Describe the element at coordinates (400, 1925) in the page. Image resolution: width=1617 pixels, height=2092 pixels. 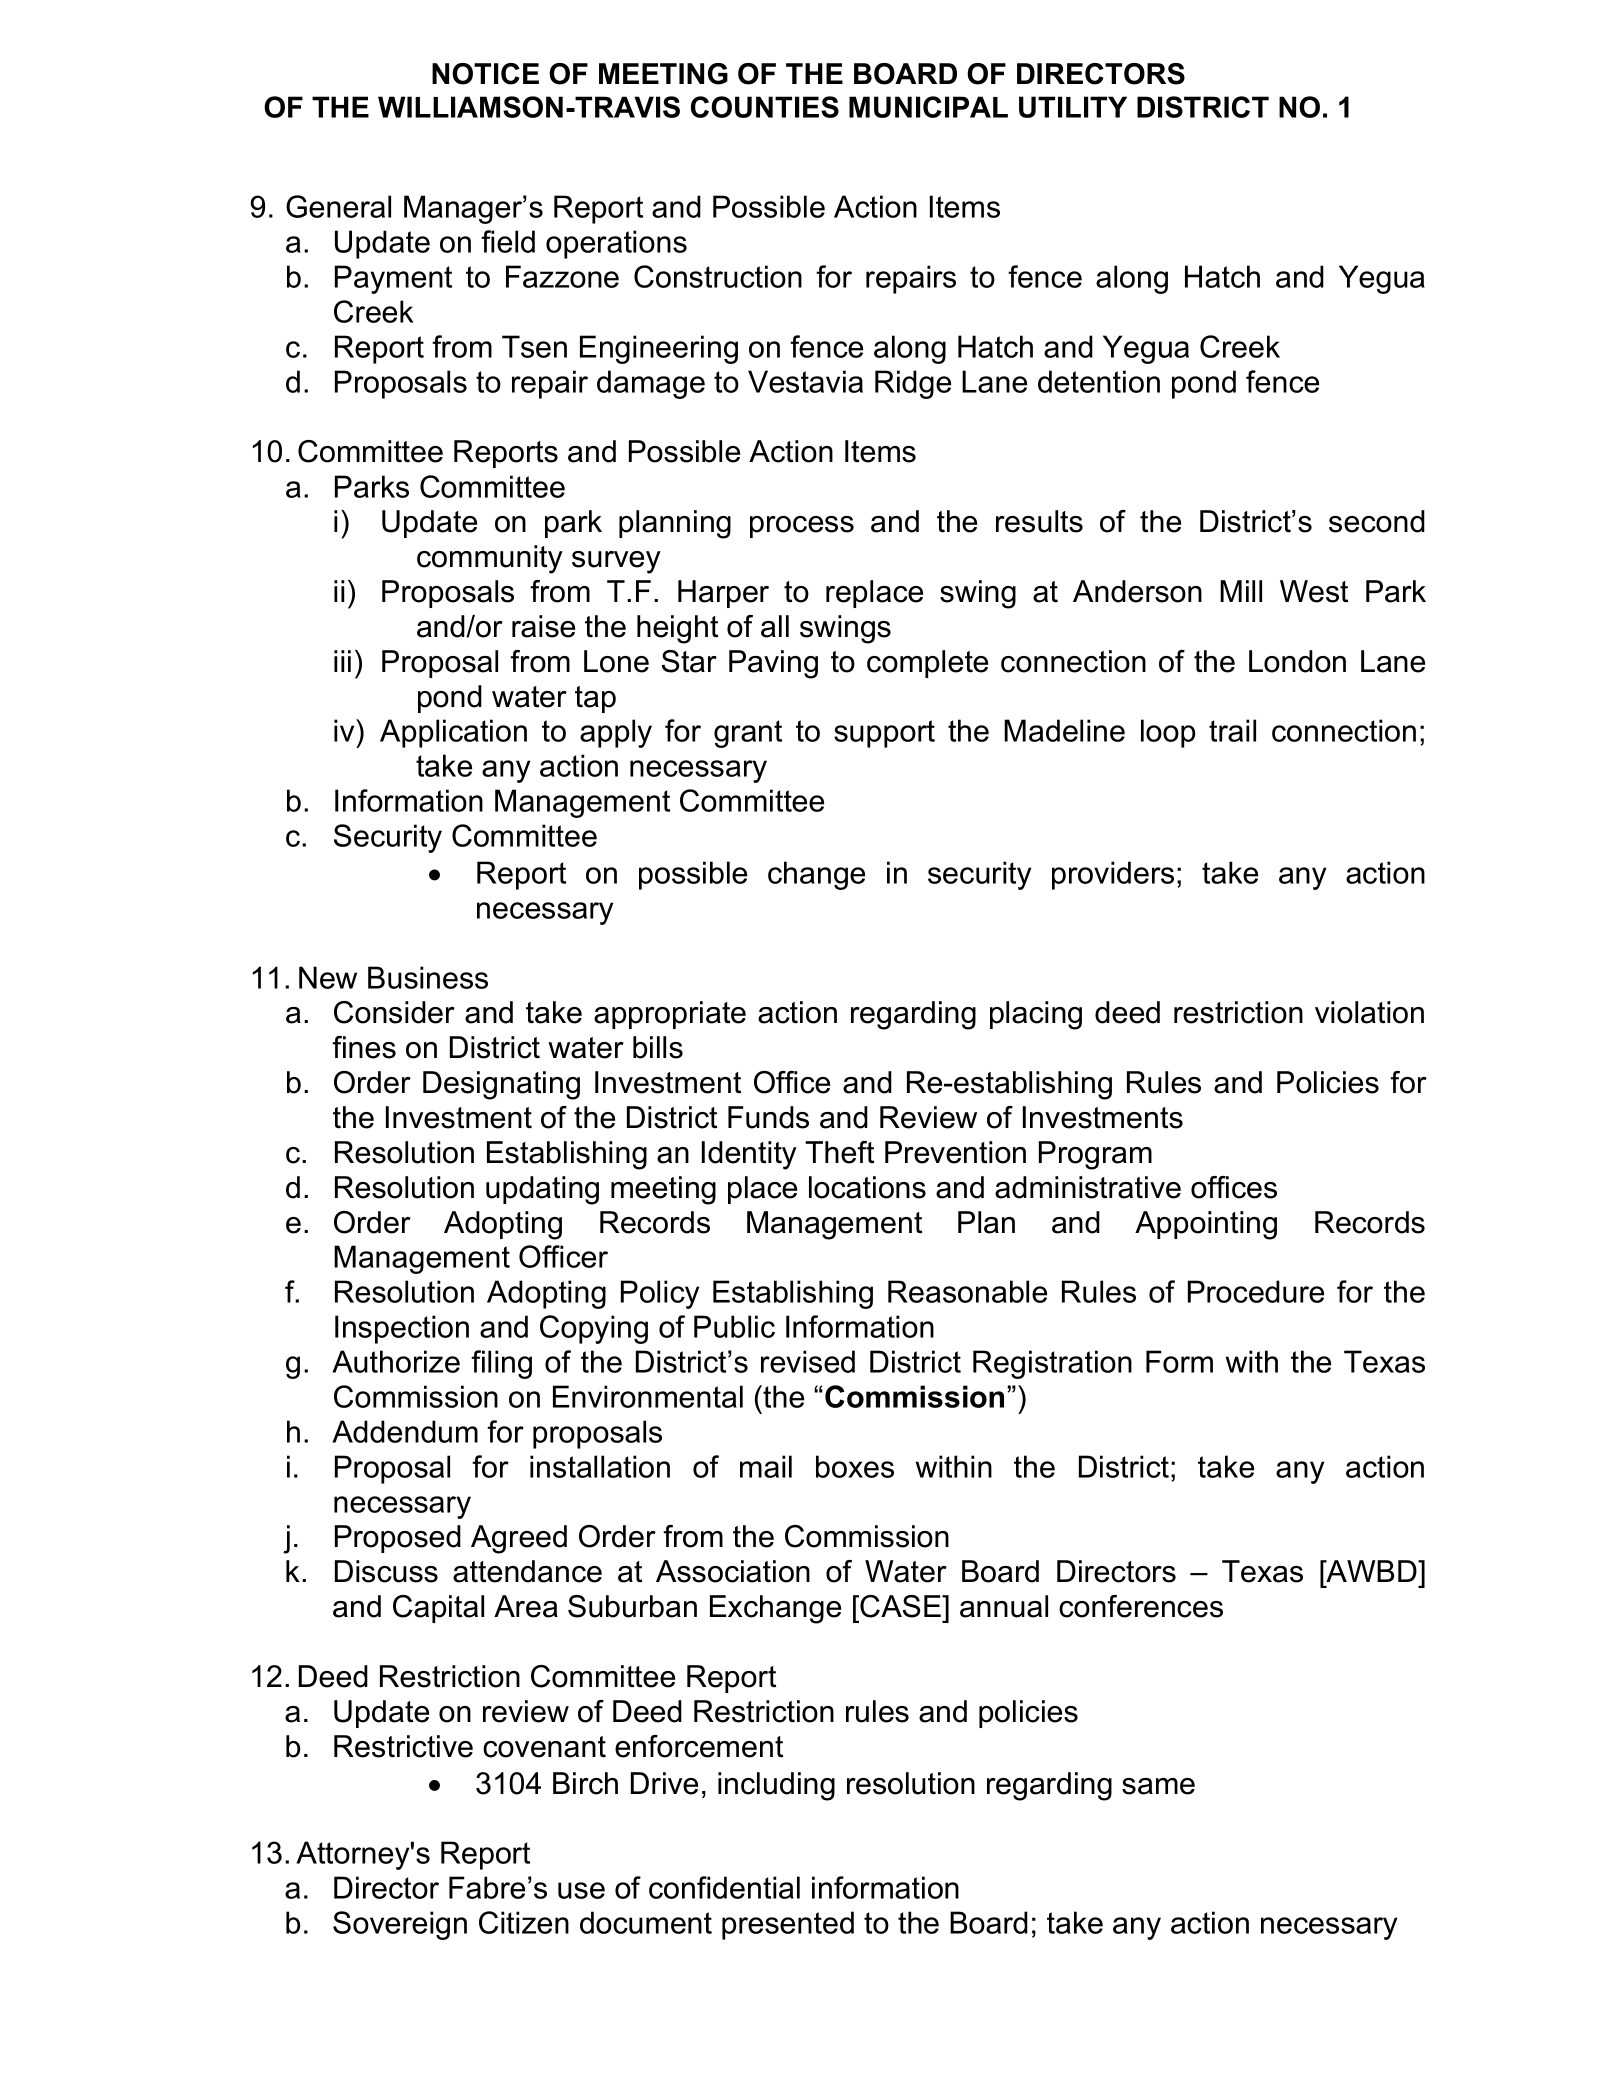
I see `Sovereign` at that location.
